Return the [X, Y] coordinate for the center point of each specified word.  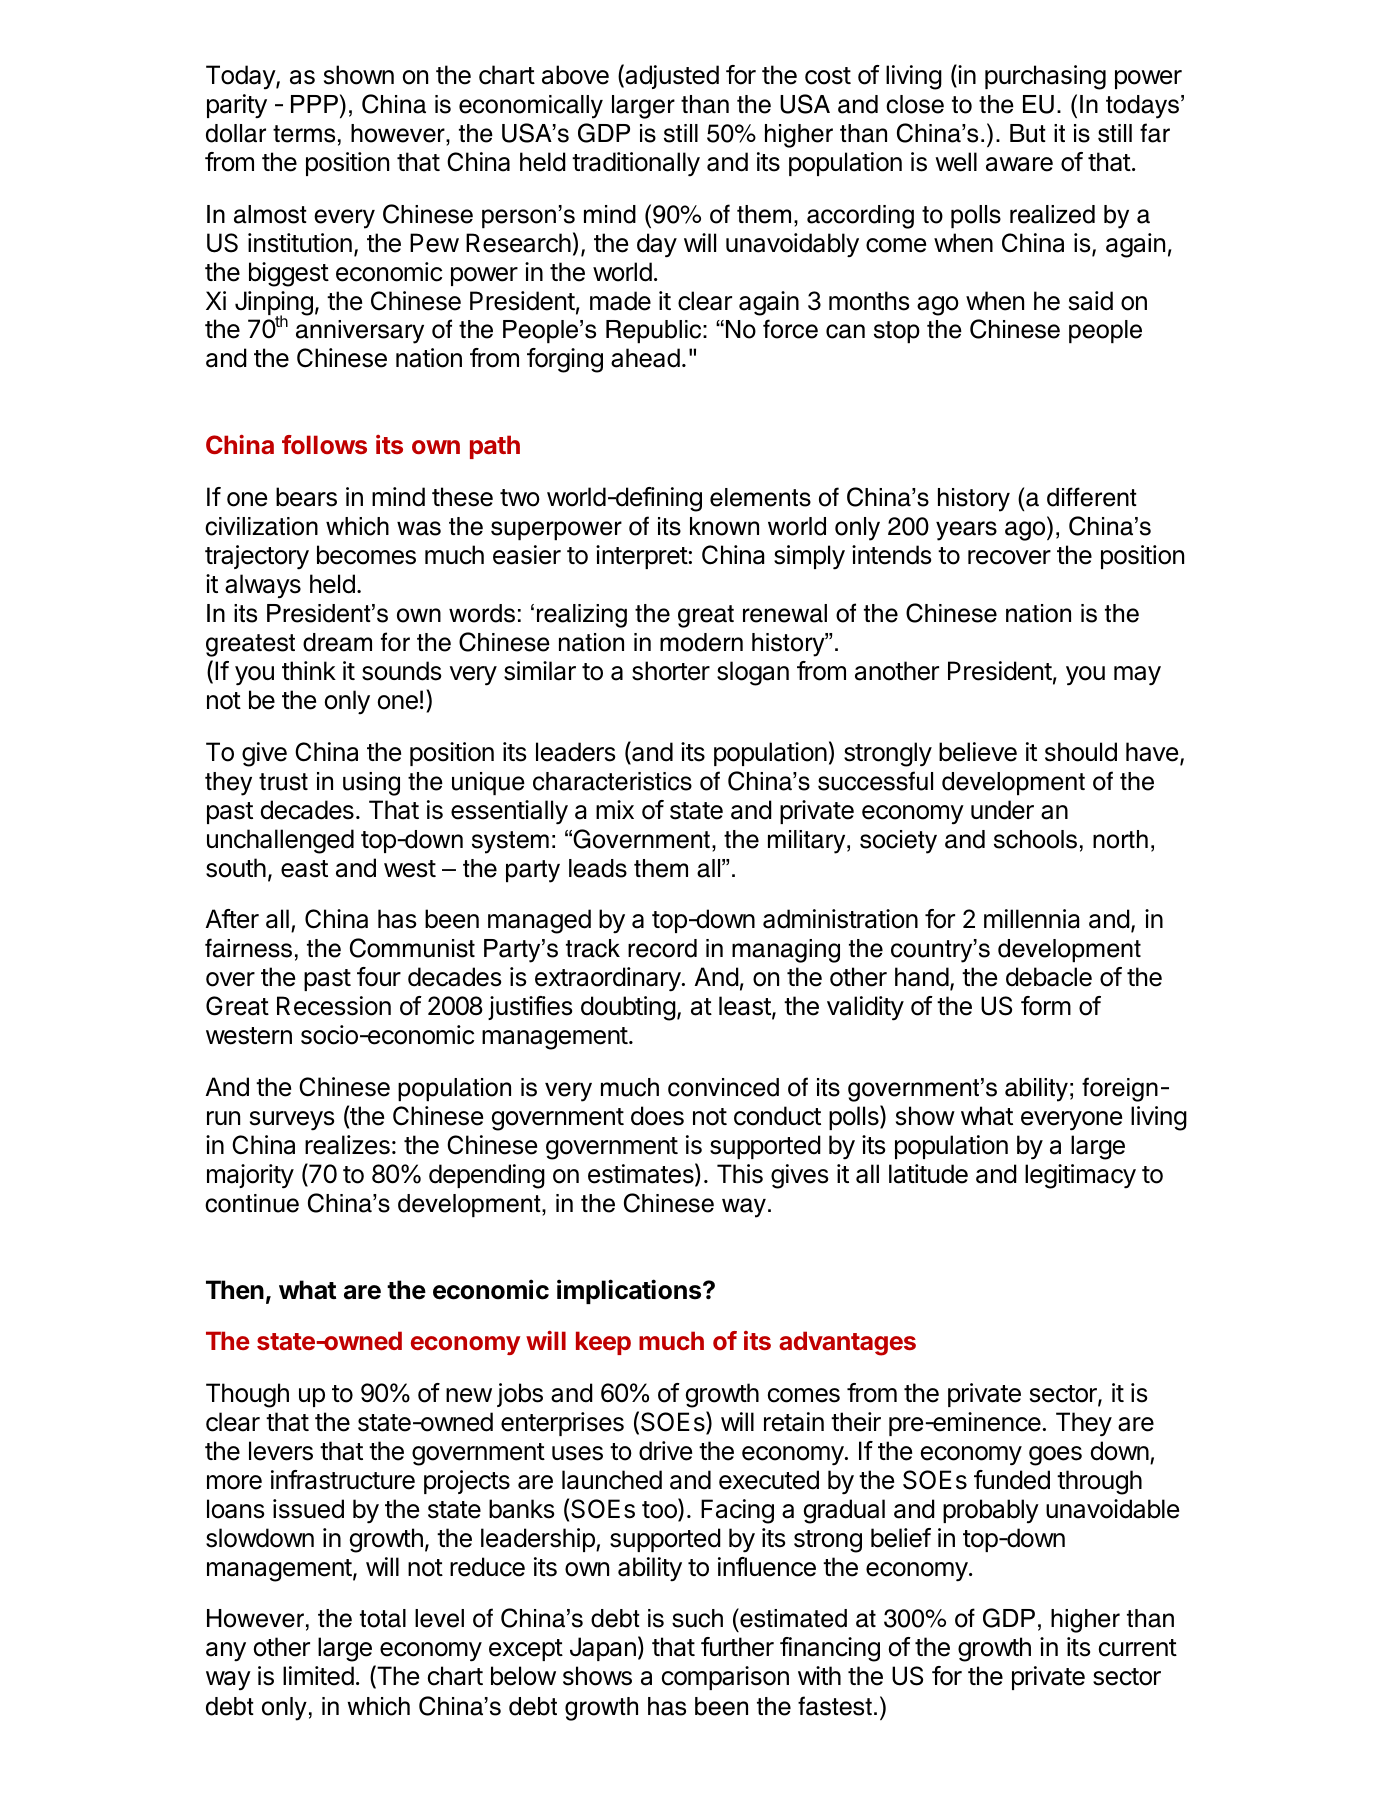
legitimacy [1080, 1176]
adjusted [671, 76]
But [1028, 133]
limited [318, 1676]
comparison [725, 1678]
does [657, 1116]
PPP [314, 104]
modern [701, 642]
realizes [347, 1145]
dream [337, 642]
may [1137, 676]
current [1138, 1648]
